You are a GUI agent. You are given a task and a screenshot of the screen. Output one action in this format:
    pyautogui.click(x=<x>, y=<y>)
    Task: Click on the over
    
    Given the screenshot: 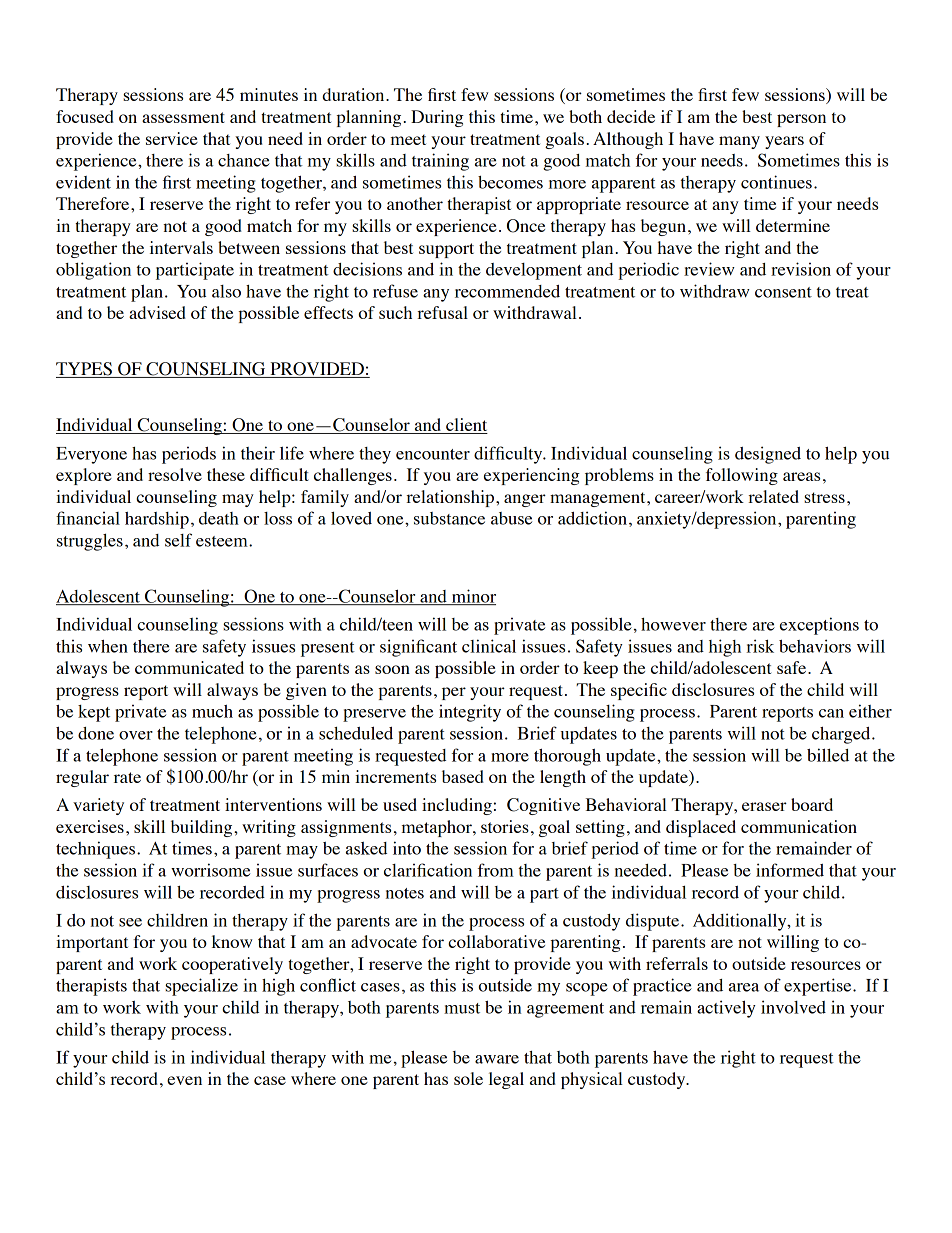 What is the action you would take?
    pyautogui.click(x=136, y=735)
